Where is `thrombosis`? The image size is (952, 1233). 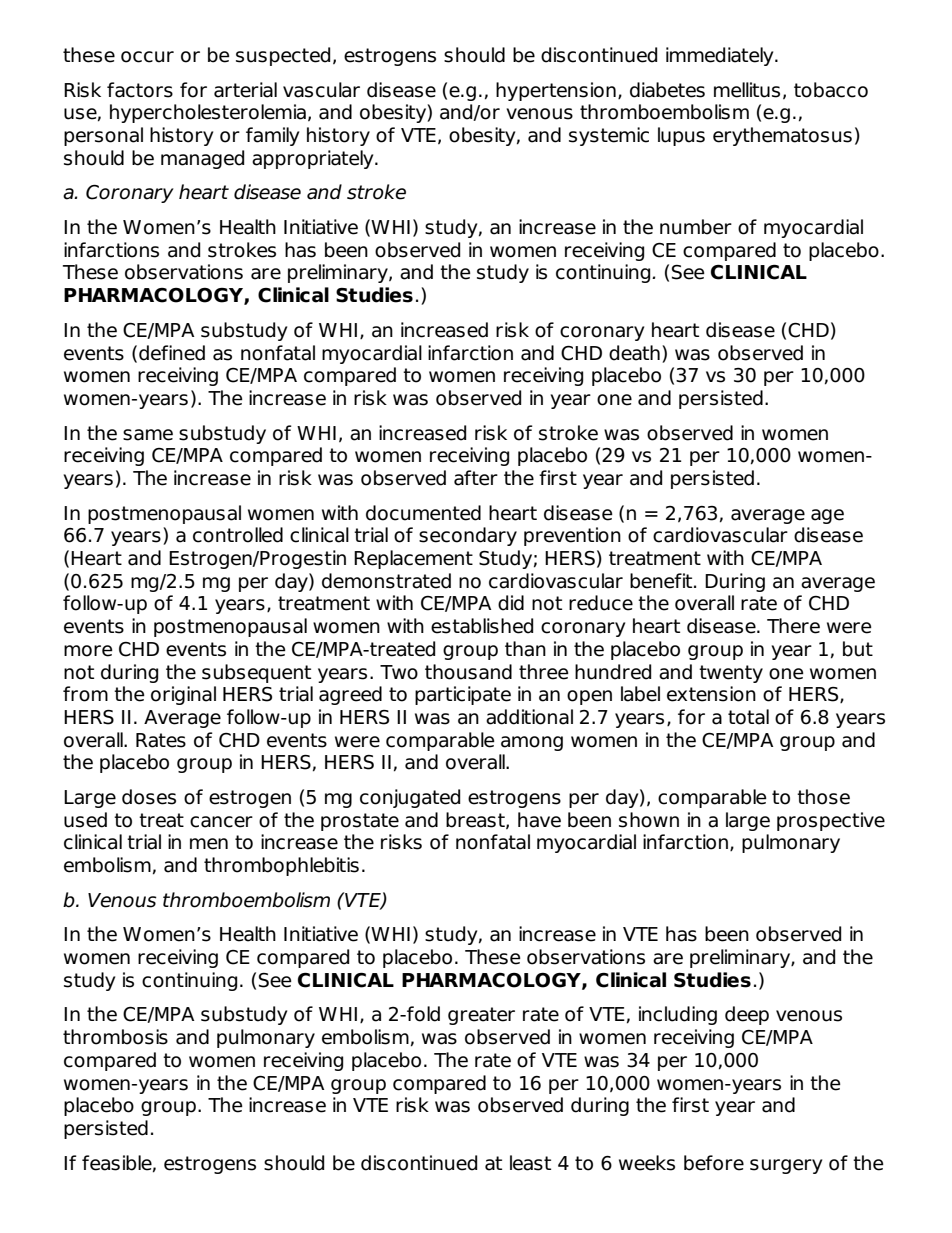
thrombosis is located at coordinates (115, 1037).
